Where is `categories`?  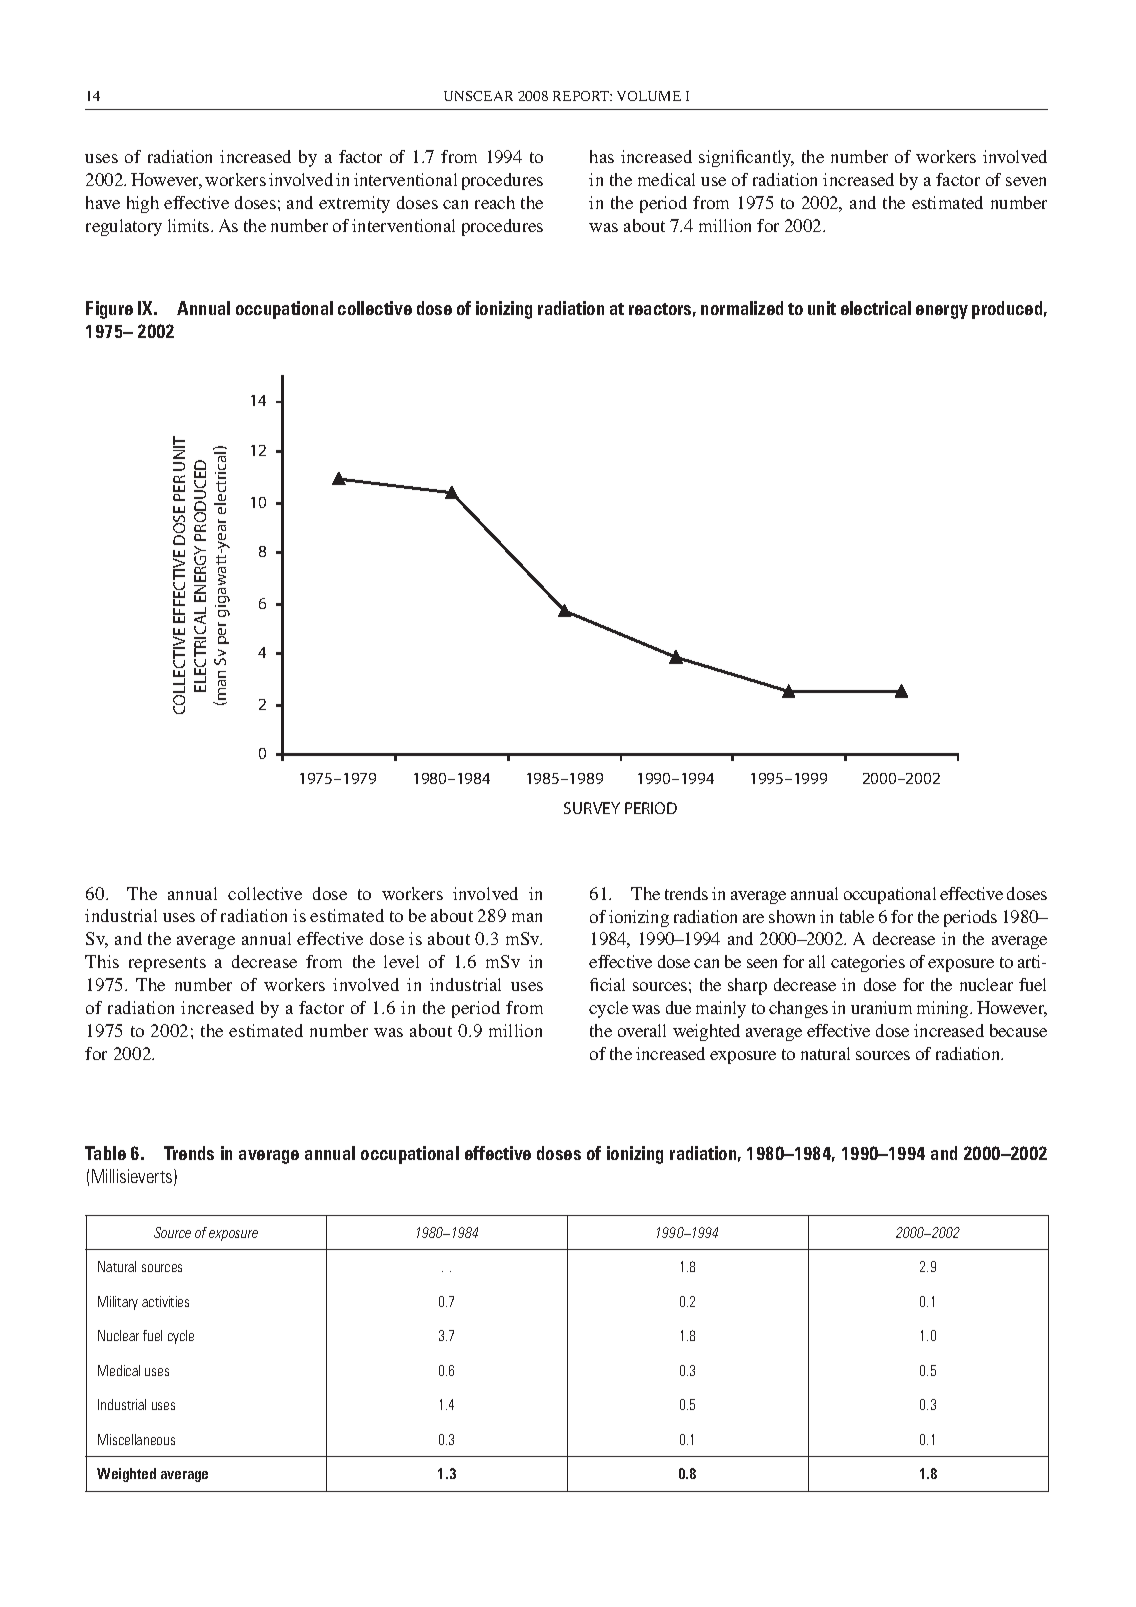 categories is located at coordinates (868, 963).
